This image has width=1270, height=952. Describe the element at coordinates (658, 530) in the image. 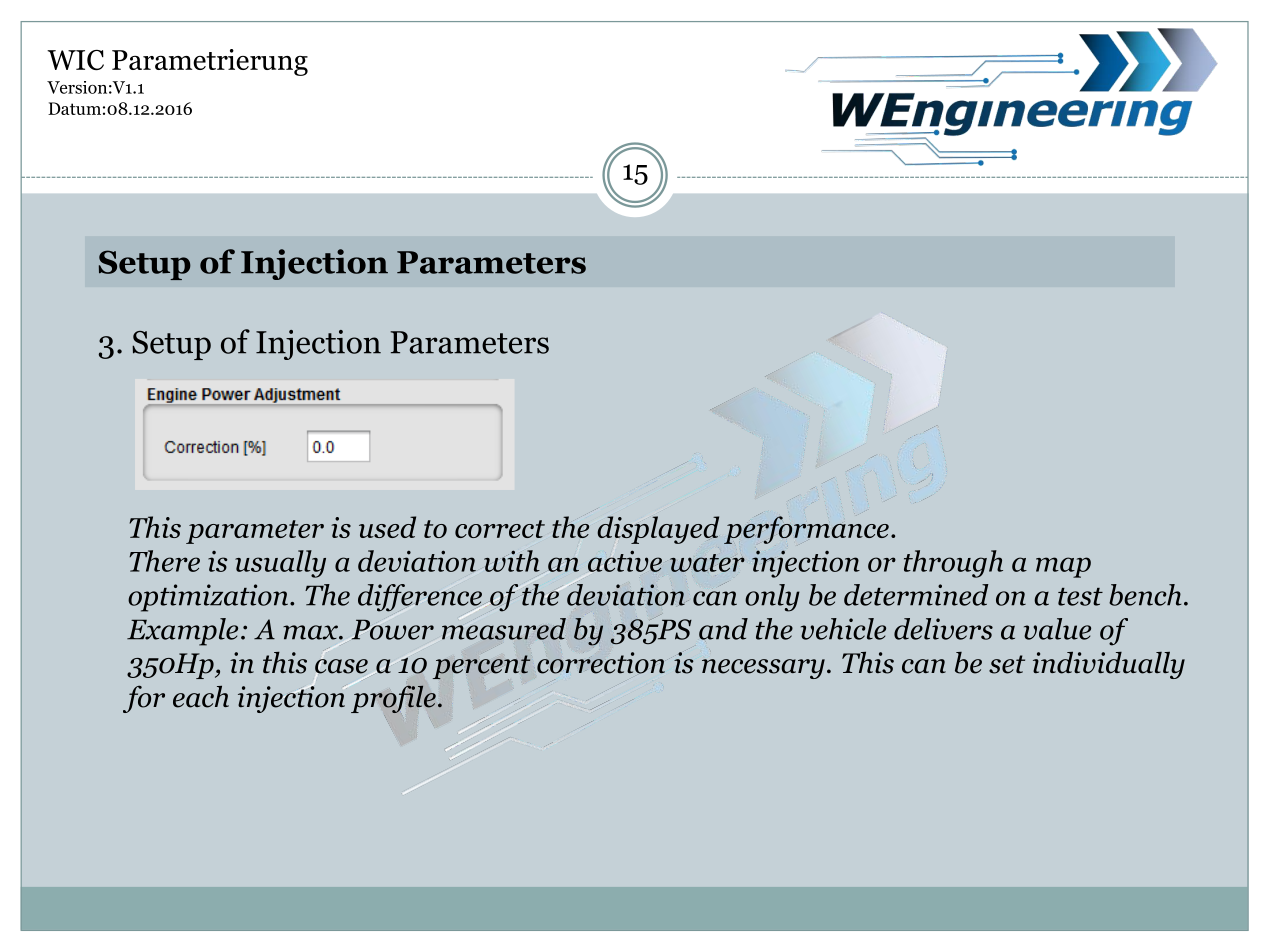

I see `displayed` at that location.
